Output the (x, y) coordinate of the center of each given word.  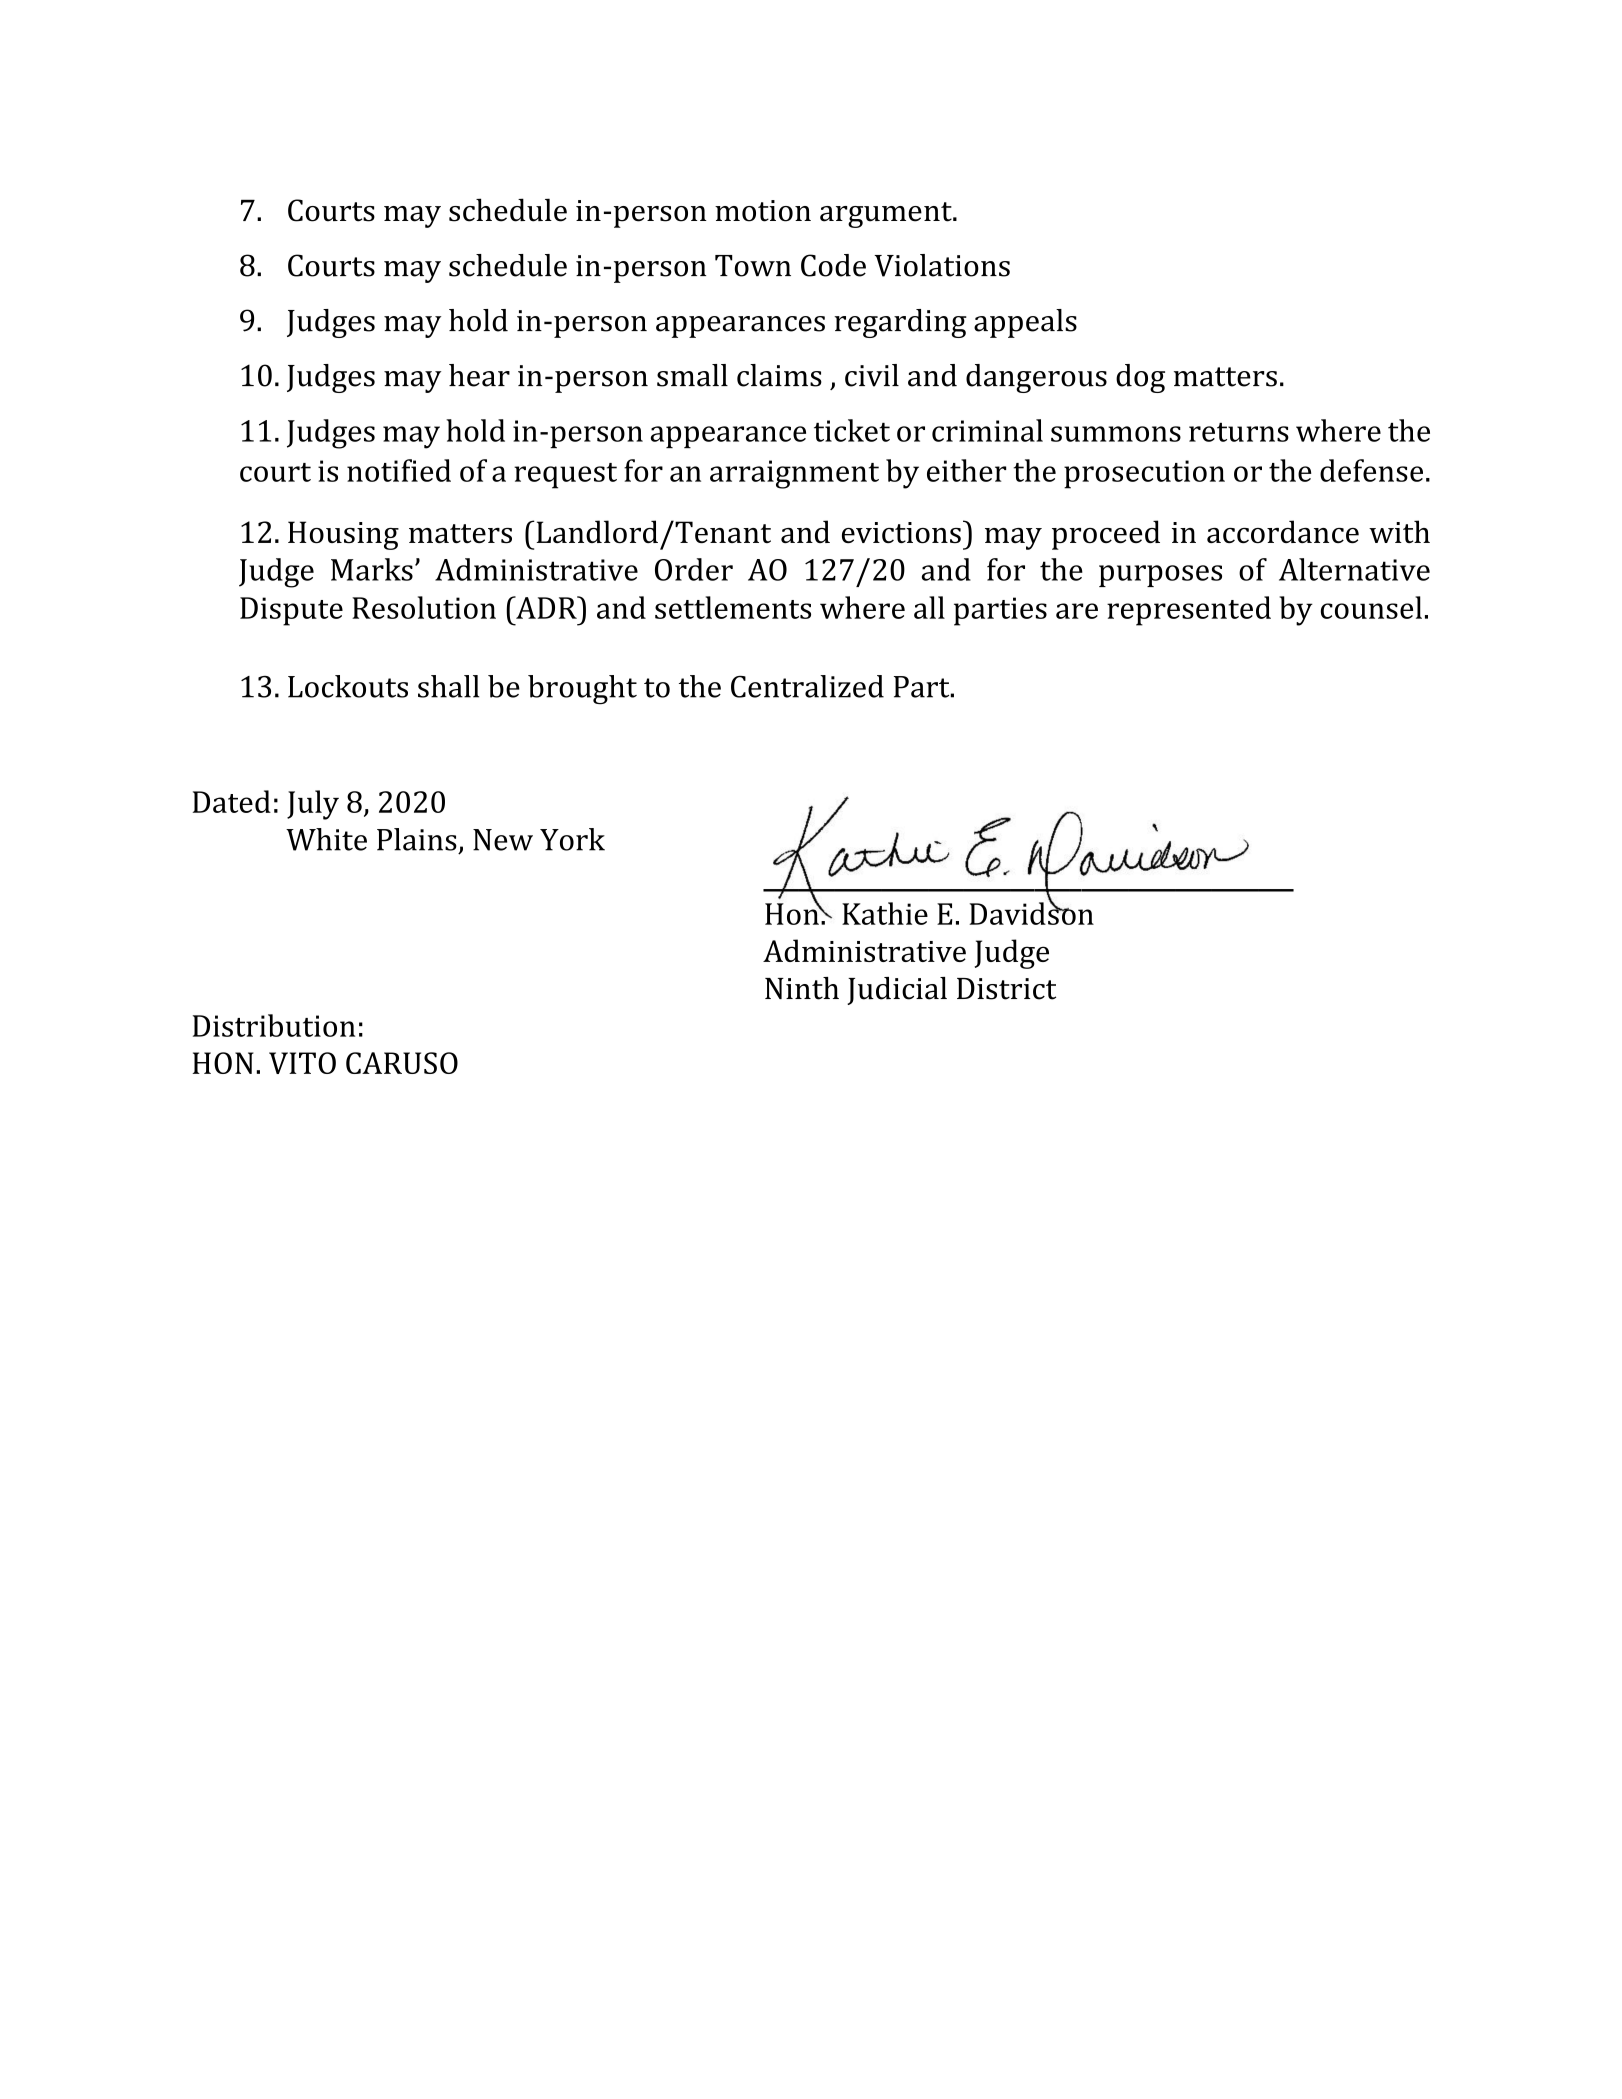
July (313, 805)
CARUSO (402, 1063)
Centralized (807, 686)
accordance (1283, 531)
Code (833, 265)
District (1006, 989)
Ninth (802, 988)
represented (1189, 611)
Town (753, 266)
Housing (343, 535)
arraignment (794, 474)
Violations (942, 265)
